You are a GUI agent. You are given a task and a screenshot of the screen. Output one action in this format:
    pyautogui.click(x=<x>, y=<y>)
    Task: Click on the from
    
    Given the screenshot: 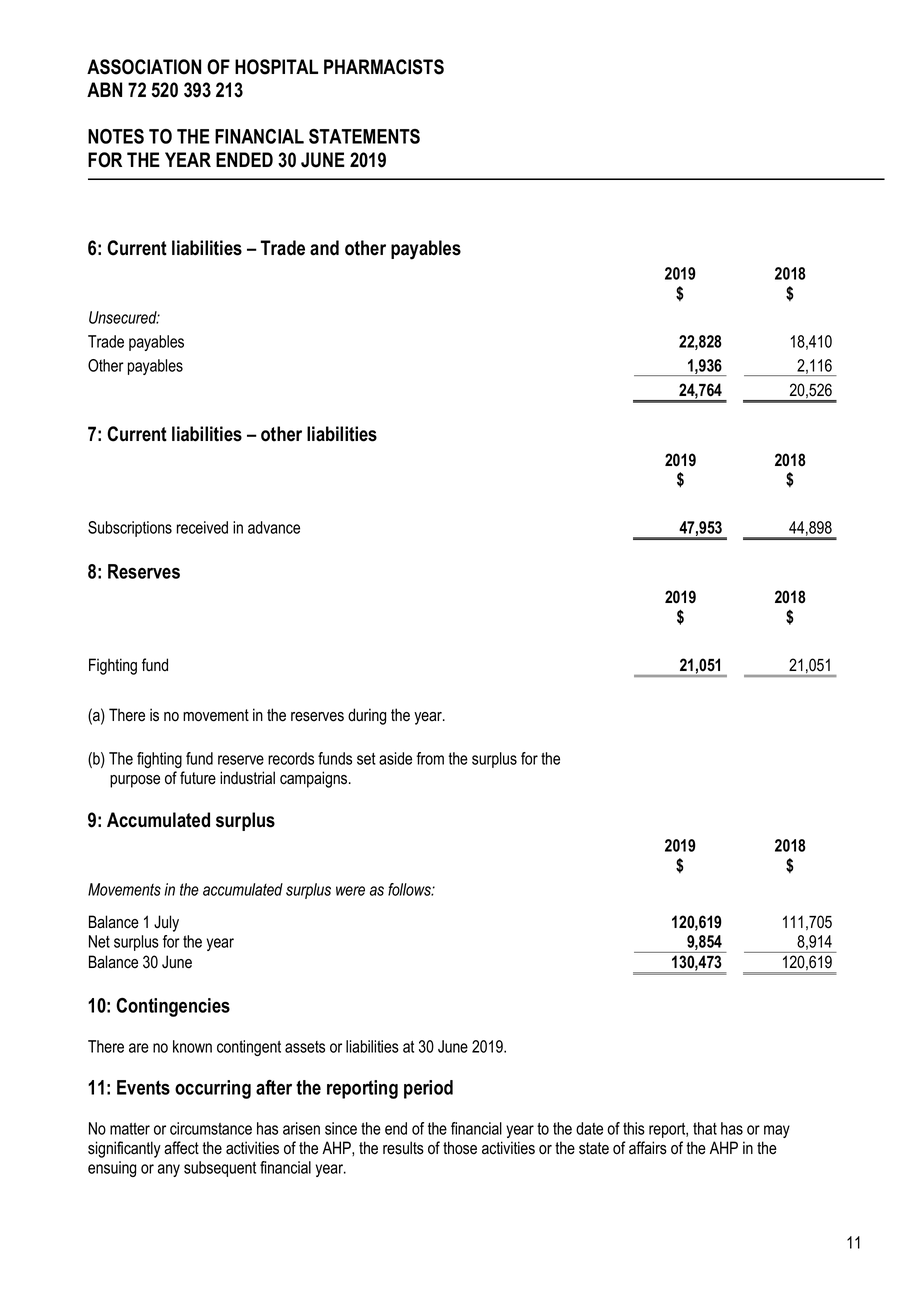 What is the action you would take?
    pyautogui.click(x=430, y=758)
